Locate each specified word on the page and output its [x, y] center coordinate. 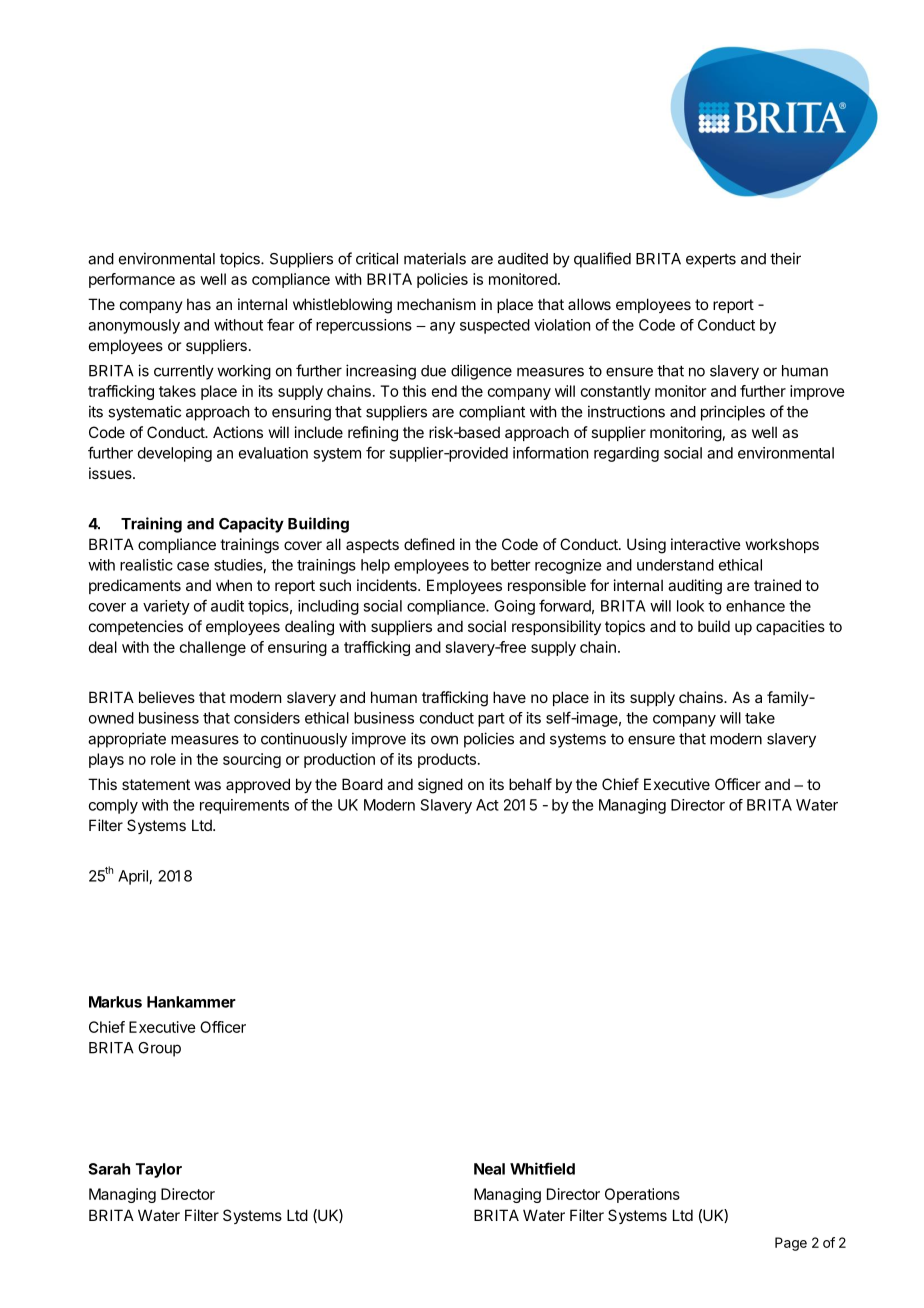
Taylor [159, 1170]
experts [711, 261]
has [199, 304]
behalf [530, 784]
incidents [388, 585]
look [690, 606]
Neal [489, 1169]
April [133, 877]
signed [440, 786]
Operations [642, 1195]
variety [166, 607]
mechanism [436, 304]
